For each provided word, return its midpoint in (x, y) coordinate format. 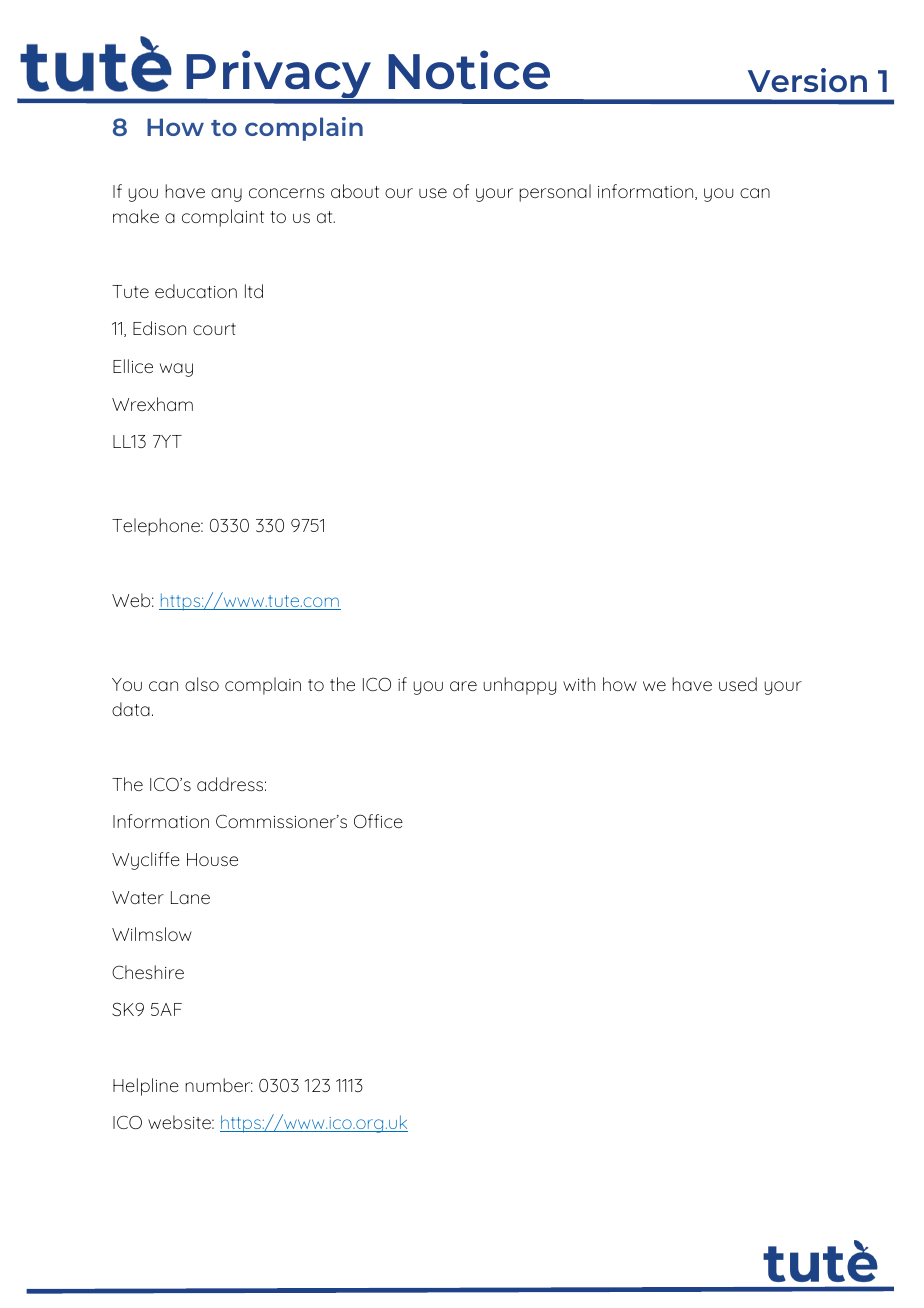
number (219, 1085)
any (226, 195)
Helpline (146, 1087)
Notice (469, 70)
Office (378, 821)
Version (807, 80)
